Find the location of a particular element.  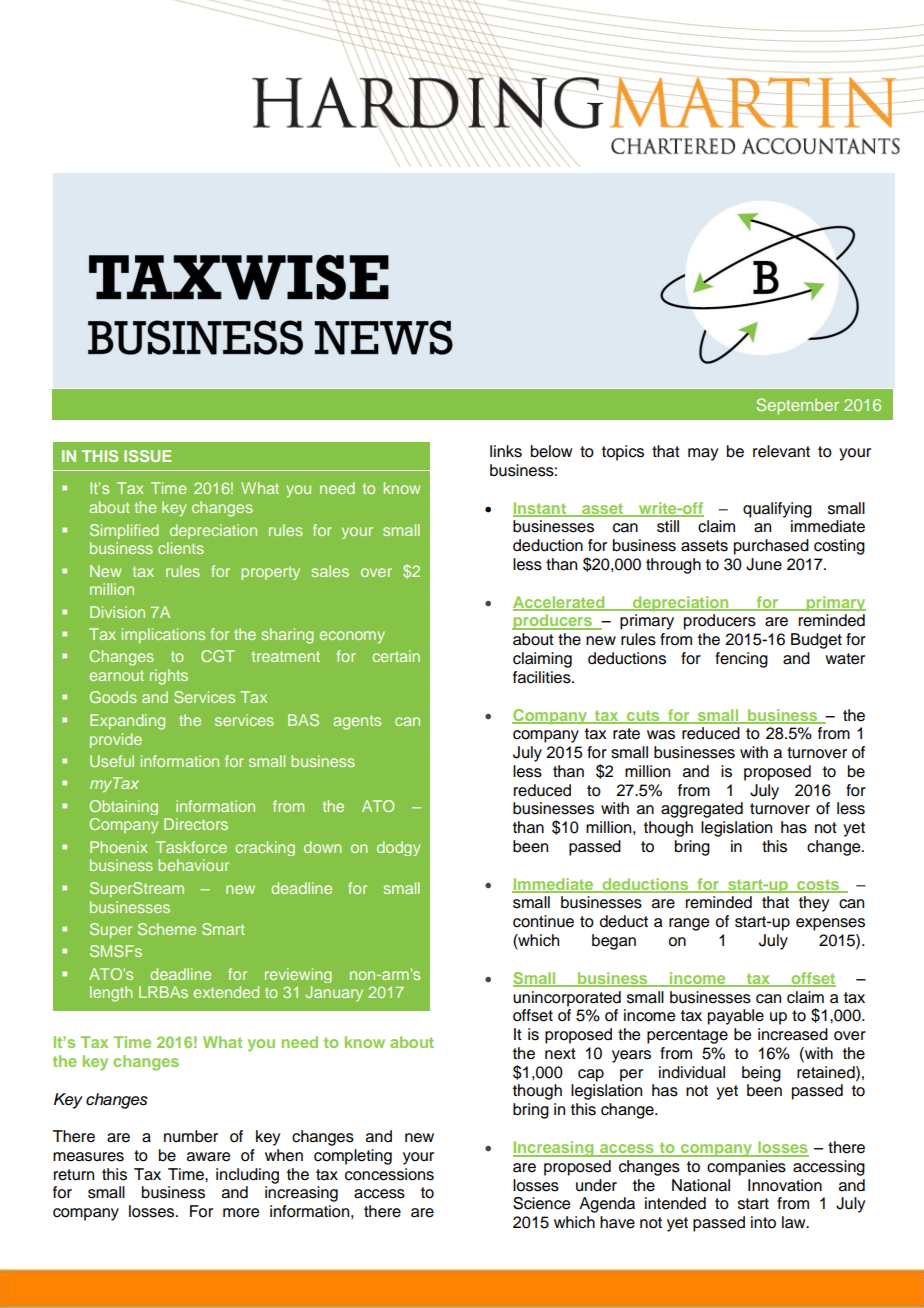

ISSUE is located at coordinates (148, 456).
